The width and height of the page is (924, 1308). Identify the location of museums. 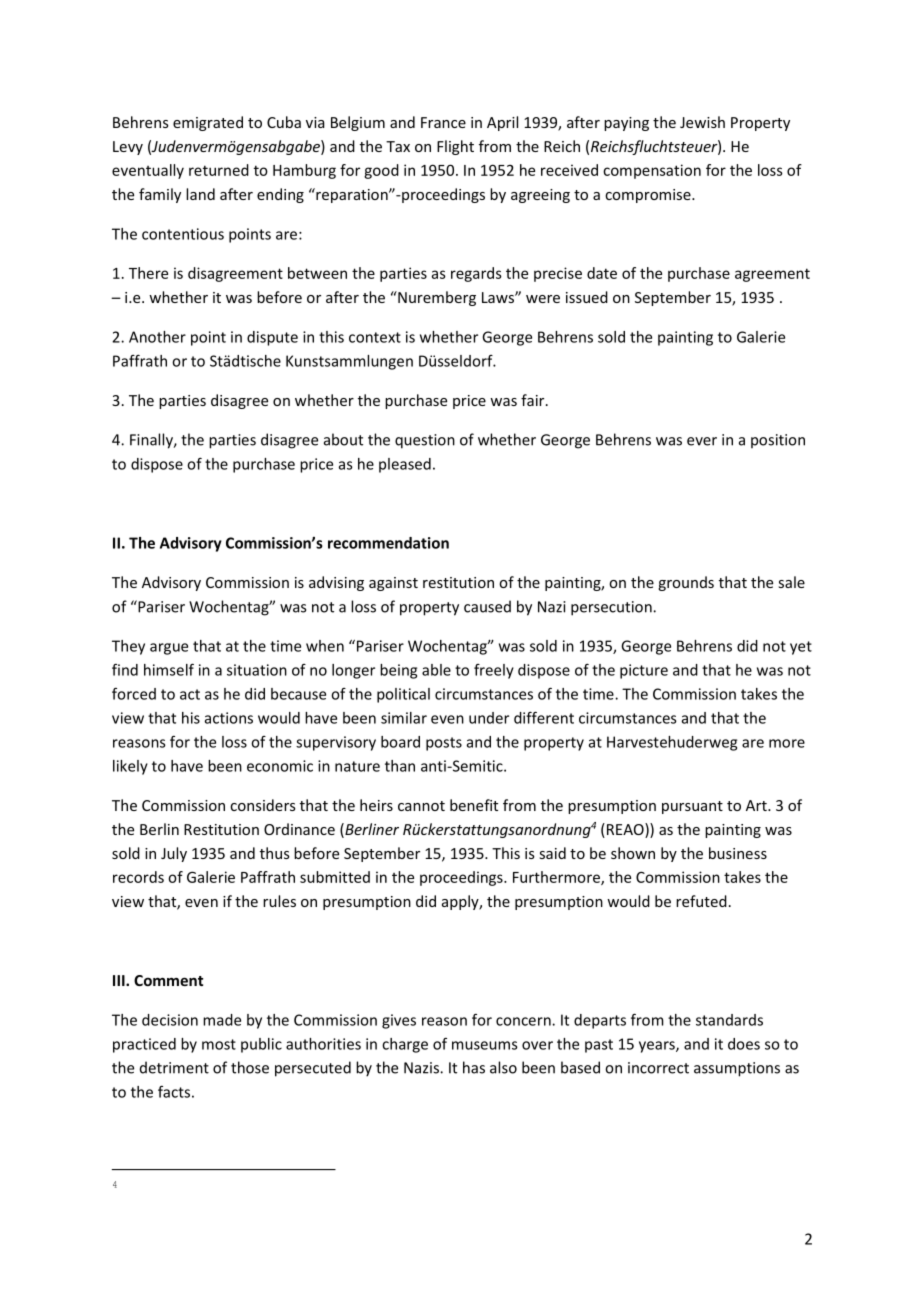
(485, 1045).
